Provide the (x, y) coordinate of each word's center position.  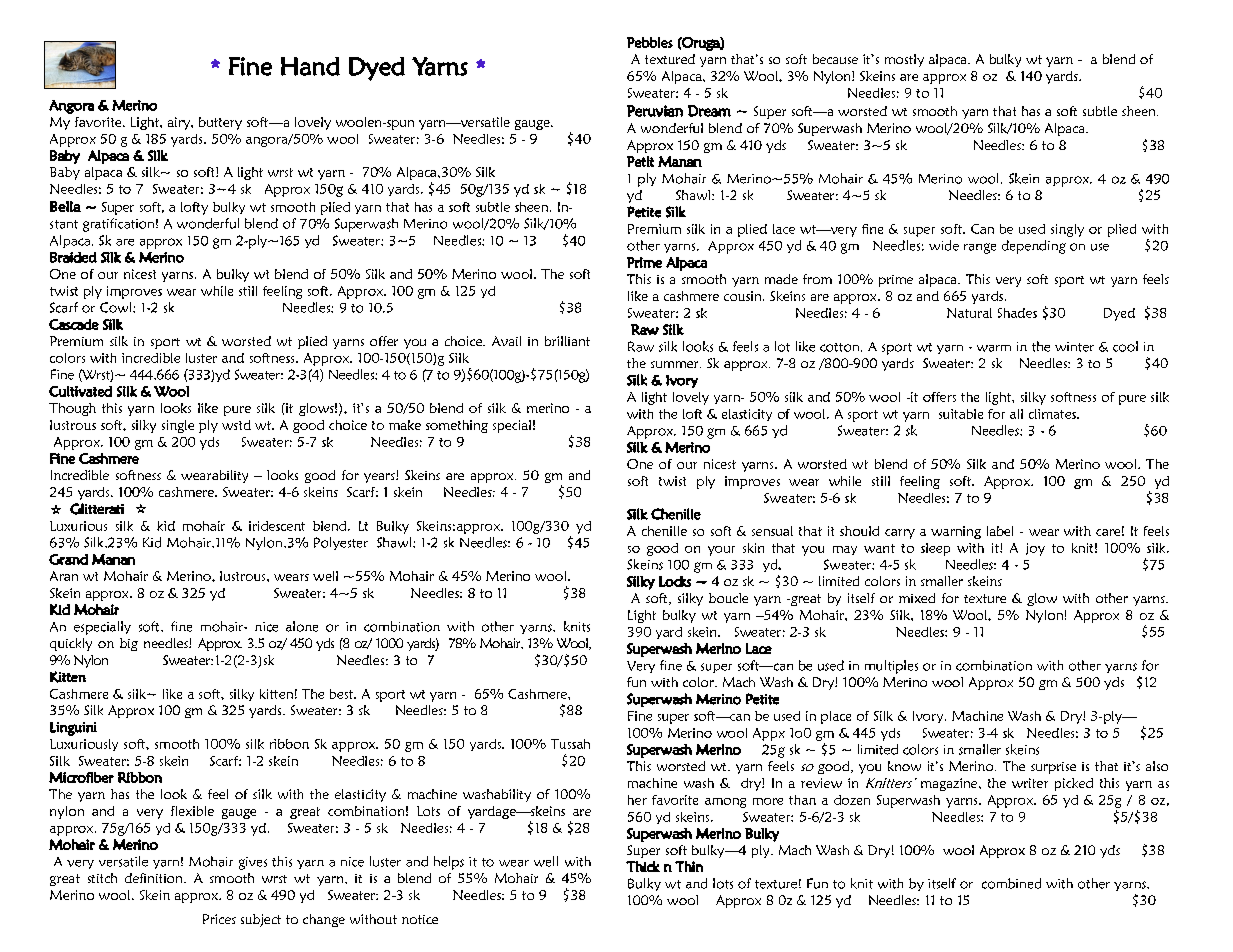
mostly (904, 60)
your (721, 551)
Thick (643, 866)
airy (180, 123)
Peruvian (655, 111)
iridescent (277, 526)
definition (155, 878)
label (1000, 531)
